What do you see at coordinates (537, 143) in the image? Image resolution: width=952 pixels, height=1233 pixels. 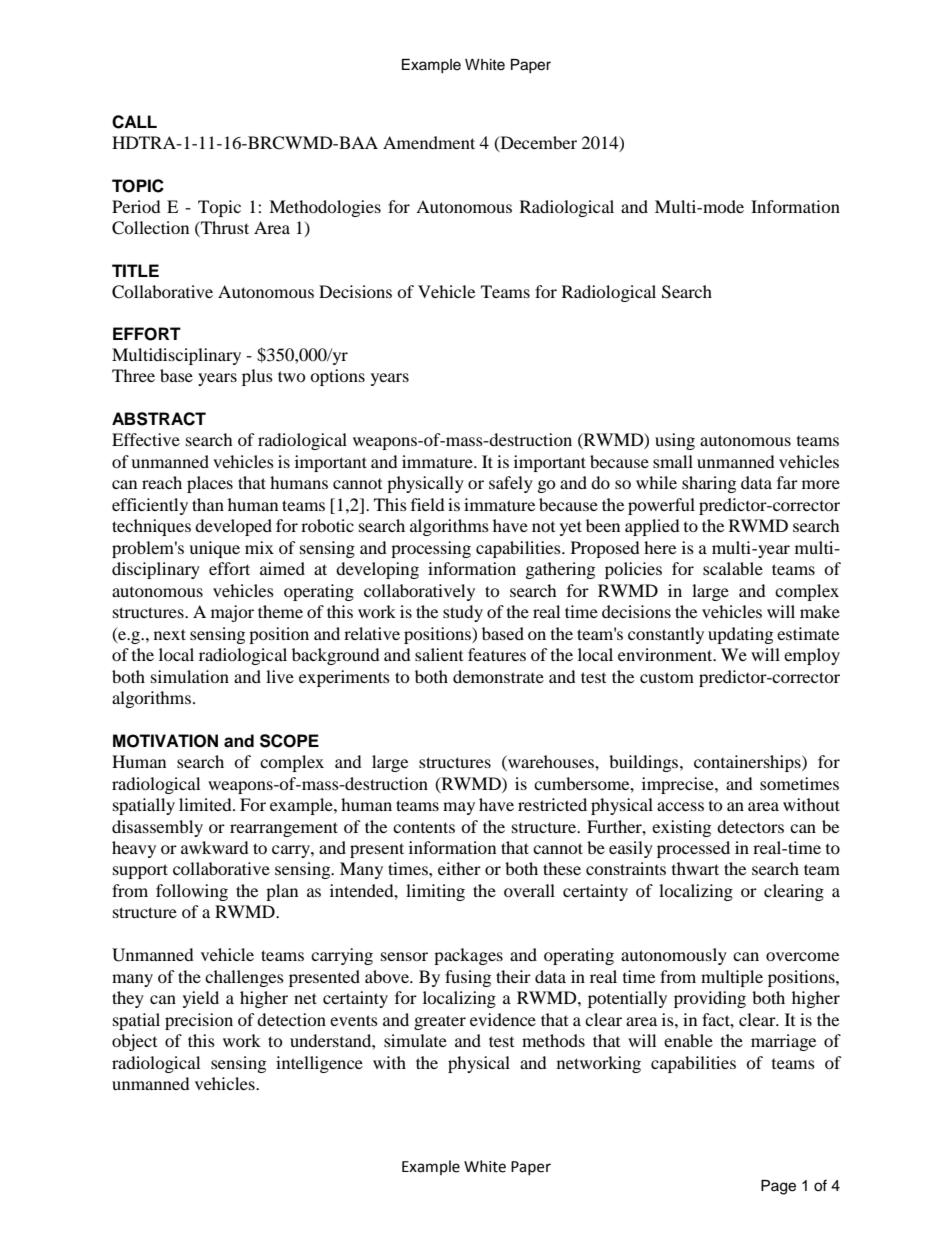 I see `December` at bounding box center [537, 143].
